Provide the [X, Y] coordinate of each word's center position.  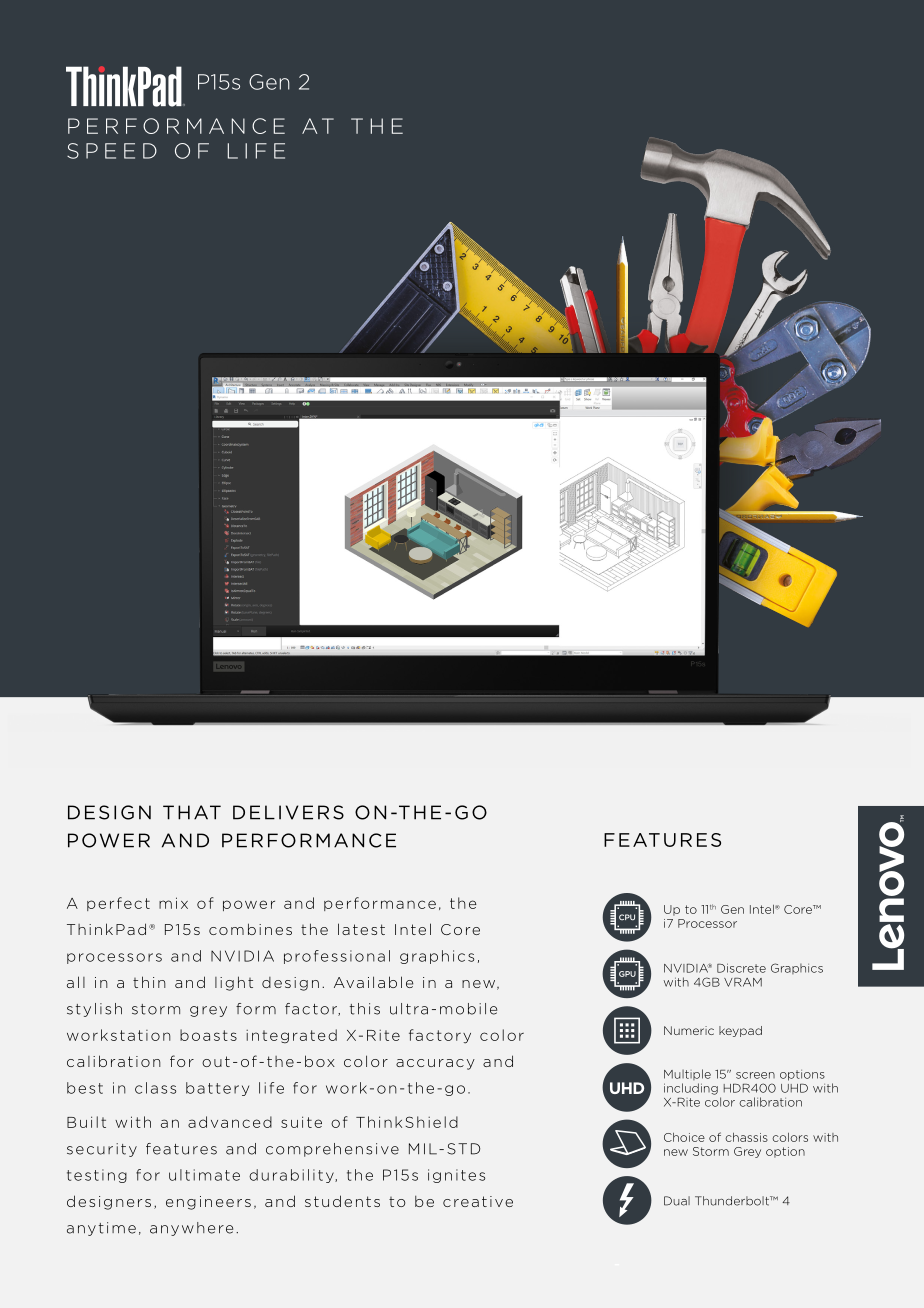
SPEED [112, 151]
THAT [192, 812]
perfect [118, 904]
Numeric [689, 1030]
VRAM [743, 982]
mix [173, 903]
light [234, 983]
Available [373, 982]
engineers [208, 1203]
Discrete [741, 968]
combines [250, 929]
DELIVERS [288, 812]
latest [361, 929]
